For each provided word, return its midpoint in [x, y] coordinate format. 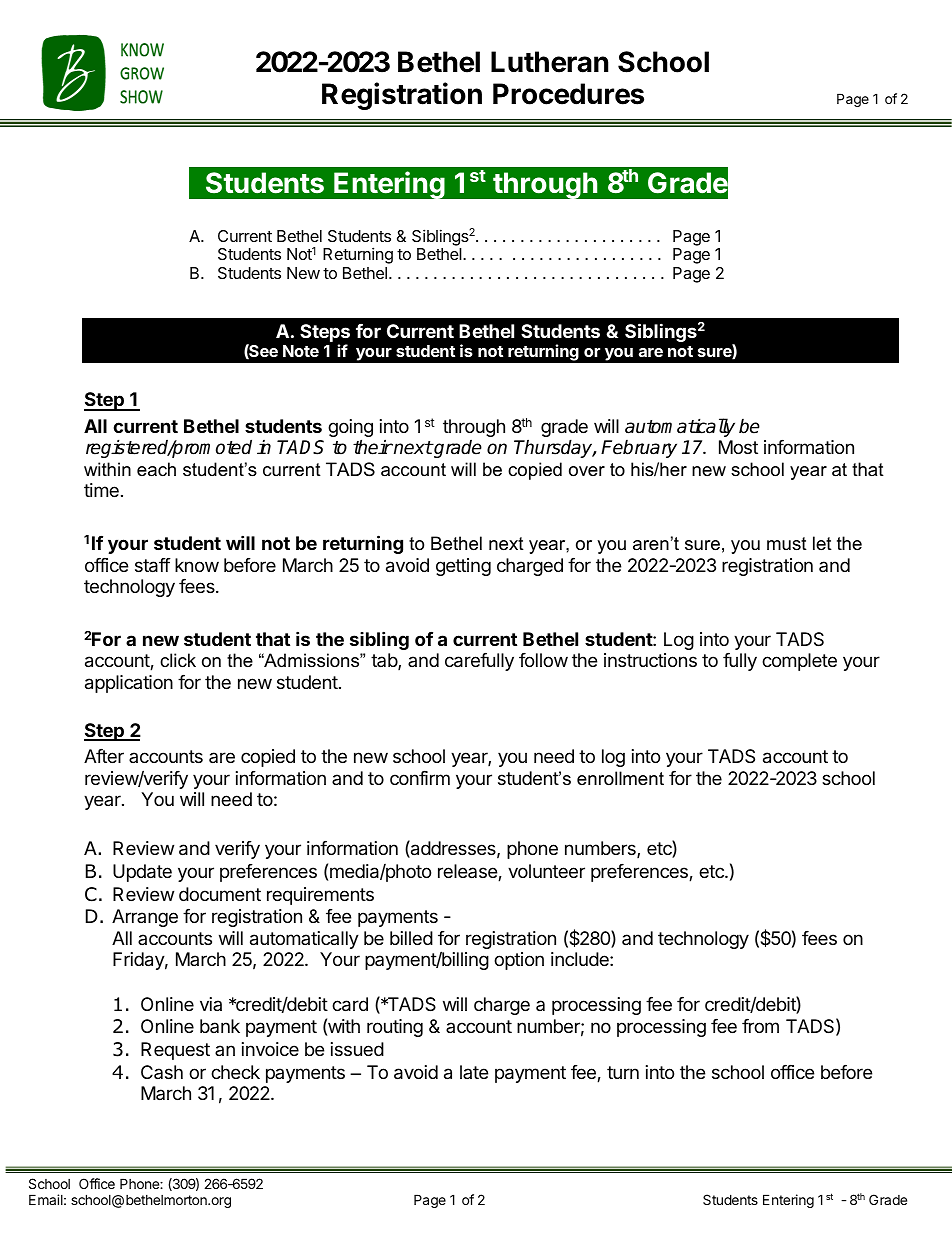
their [373, 447]
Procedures [568, 94]
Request [175, 1051]
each [156, 469]
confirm [420, 778]
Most [738, 447]
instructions [650, 660]
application [129, 684]
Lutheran [549, 62]
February [639, 448]
